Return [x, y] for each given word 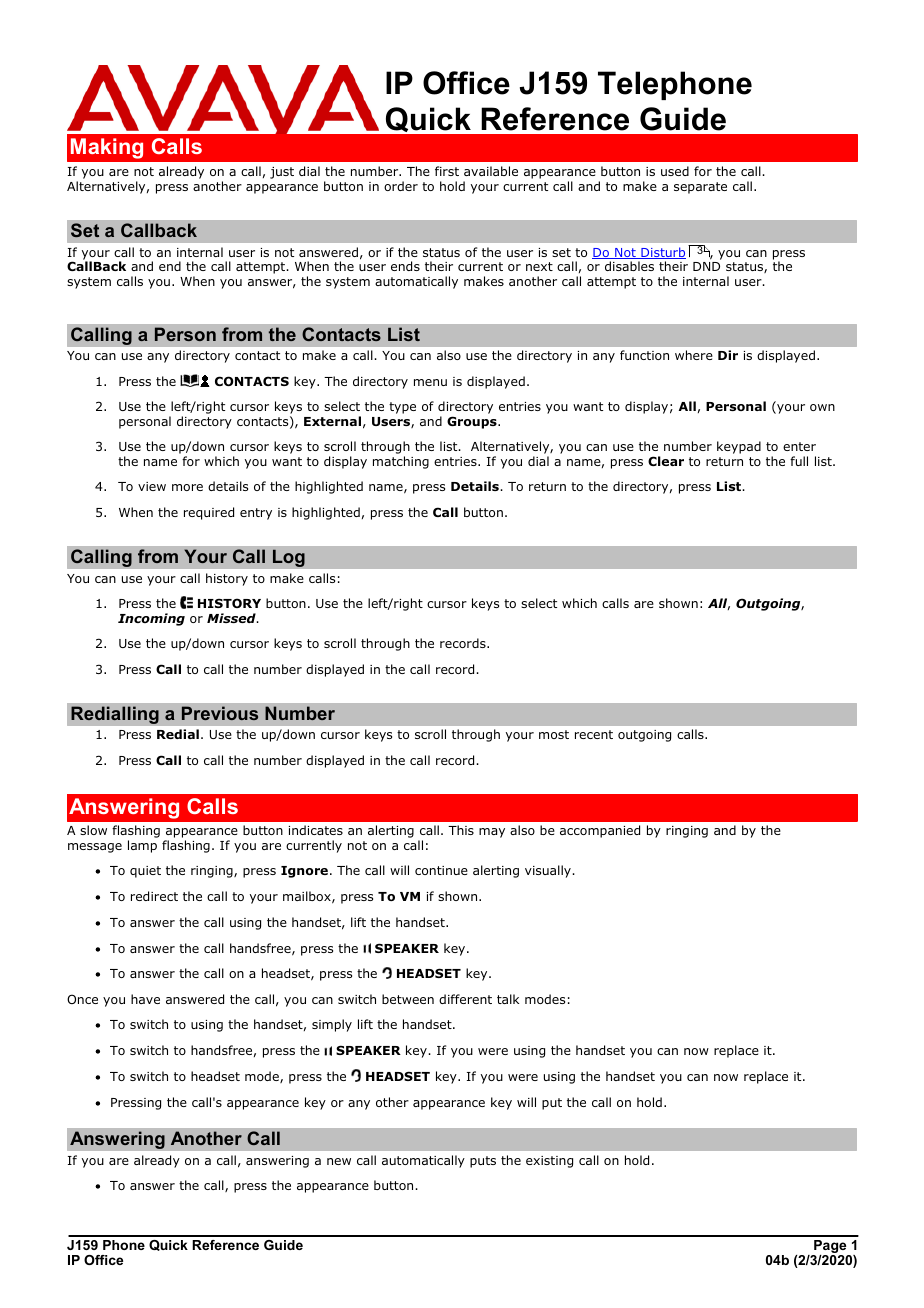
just [282, 173]
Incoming [151, 619]
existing [549, 1162]
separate [700, 188]
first [447, 171]
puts [483, 1162]
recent [594, 734]
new [339, 1161]
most [554, 734]
